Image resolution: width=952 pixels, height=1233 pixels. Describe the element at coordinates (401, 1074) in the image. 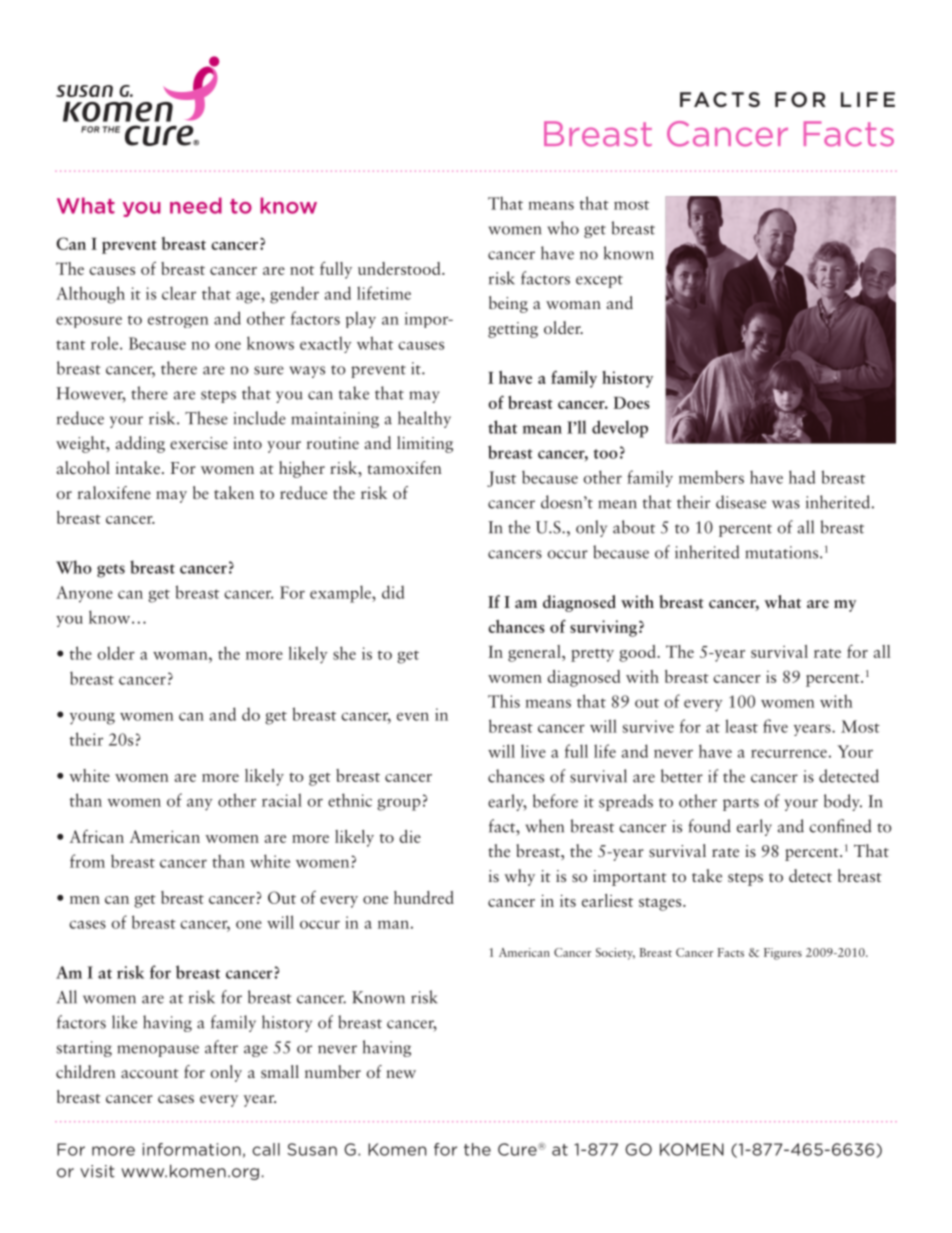

I see `new` at that location.
